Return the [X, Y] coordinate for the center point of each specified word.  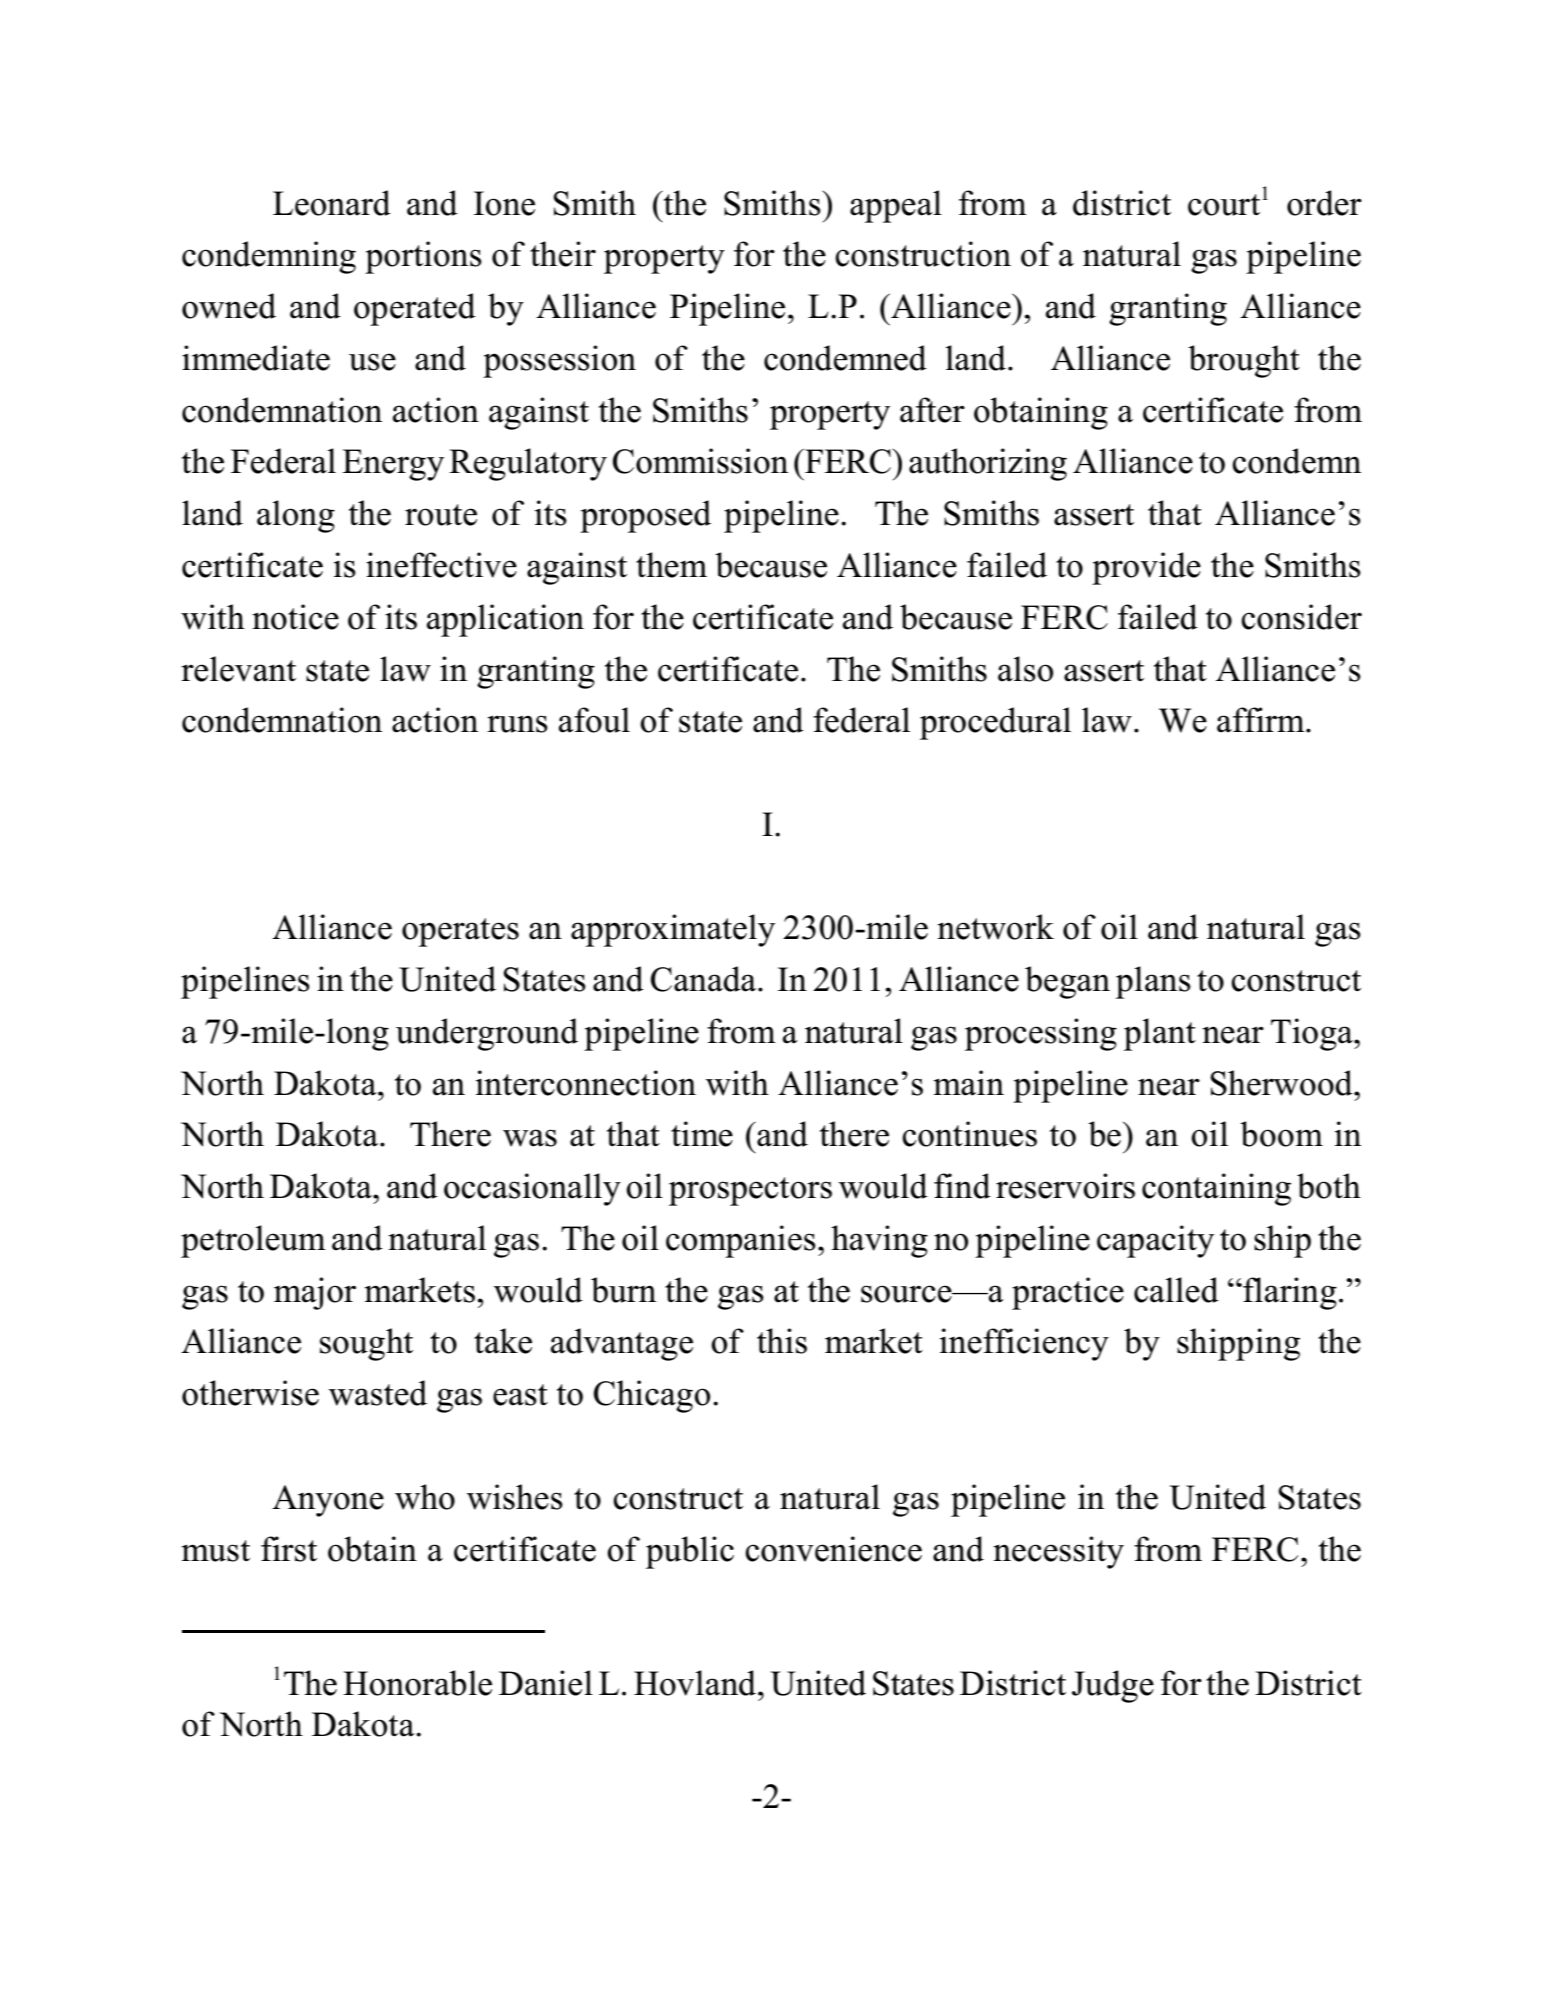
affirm [1262, 720]
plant [1160, 1034]
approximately [673, 930]
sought [366, 1344]
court [1224, 205]
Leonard [332, 203]
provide [1146, 568]
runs [517, 724]
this [782, 1341]
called [1176, 1290]
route [441, 515]
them [671, 565]
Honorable [417, 1683]
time [702, 1134]
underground [487, 1034]
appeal [896, 206]
